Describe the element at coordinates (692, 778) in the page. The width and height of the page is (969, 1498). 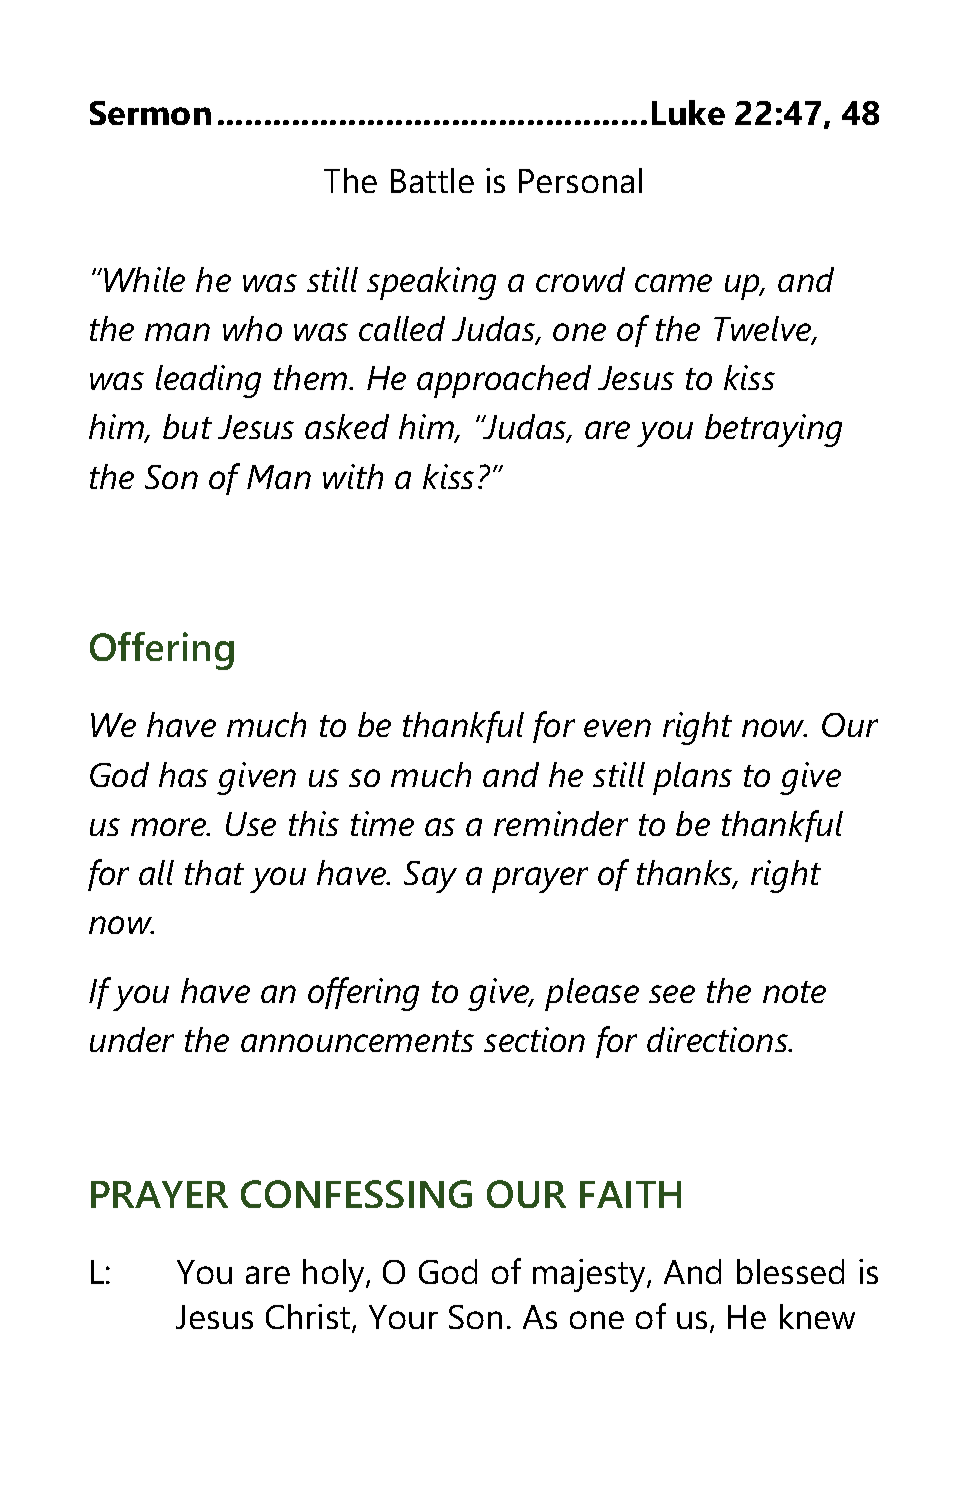
I see `plans` at that location.
